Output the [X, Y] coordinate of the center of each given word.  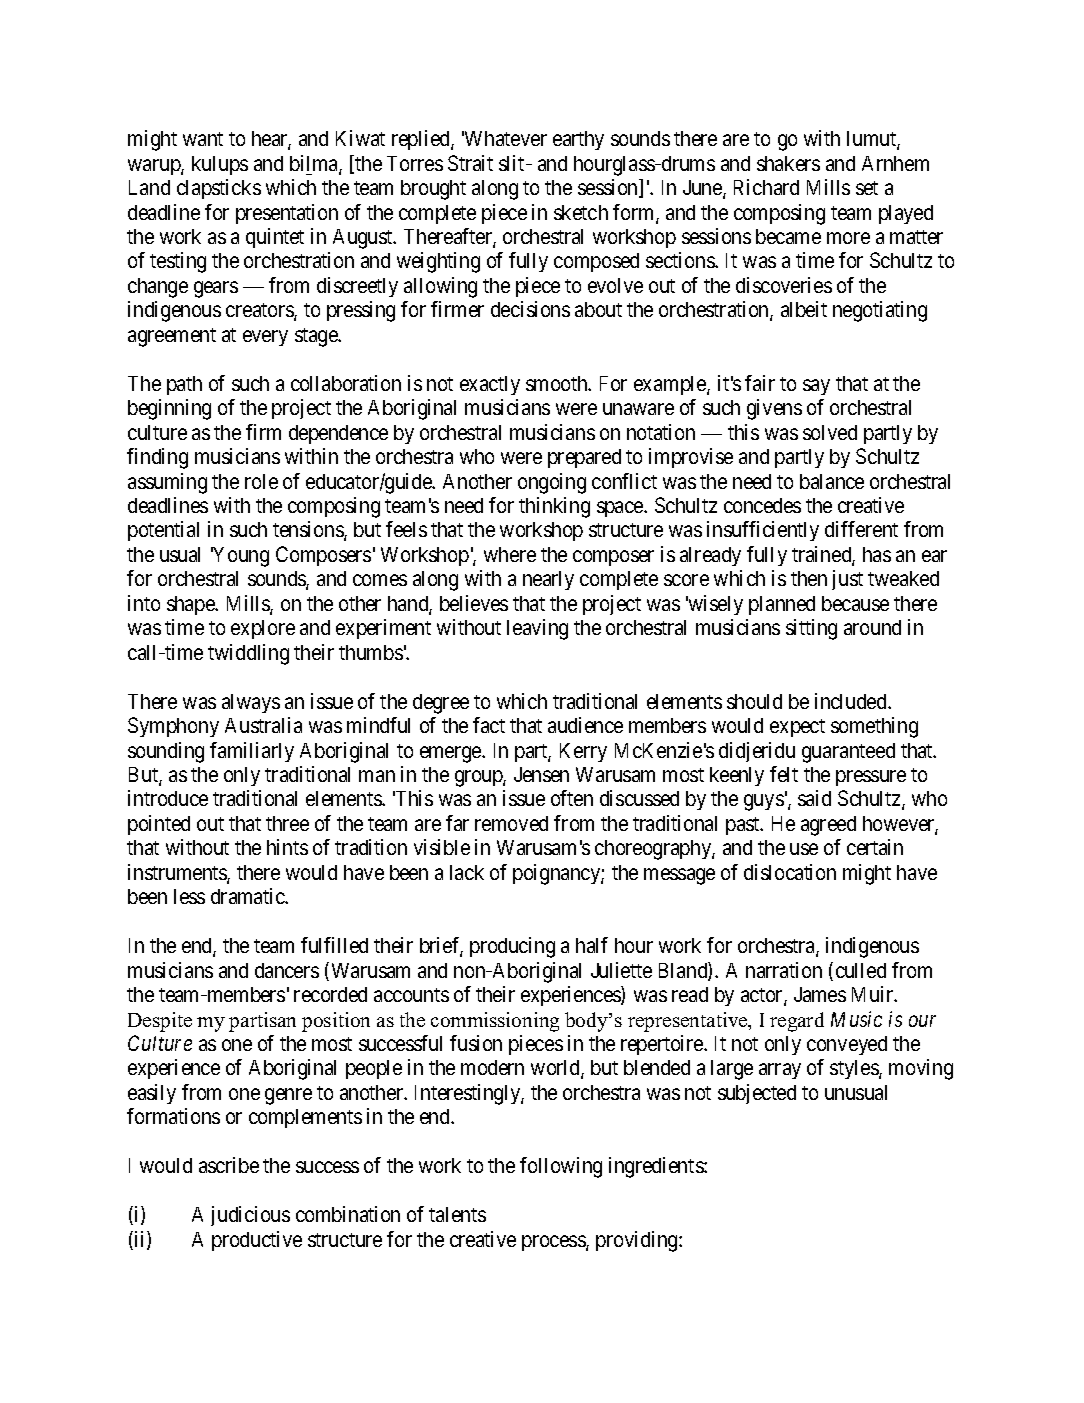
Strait [470, 163]
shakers [788, 163]
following [561, 1167]
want [203, 139]
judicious [250, 1216]
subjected [757, 1094]
